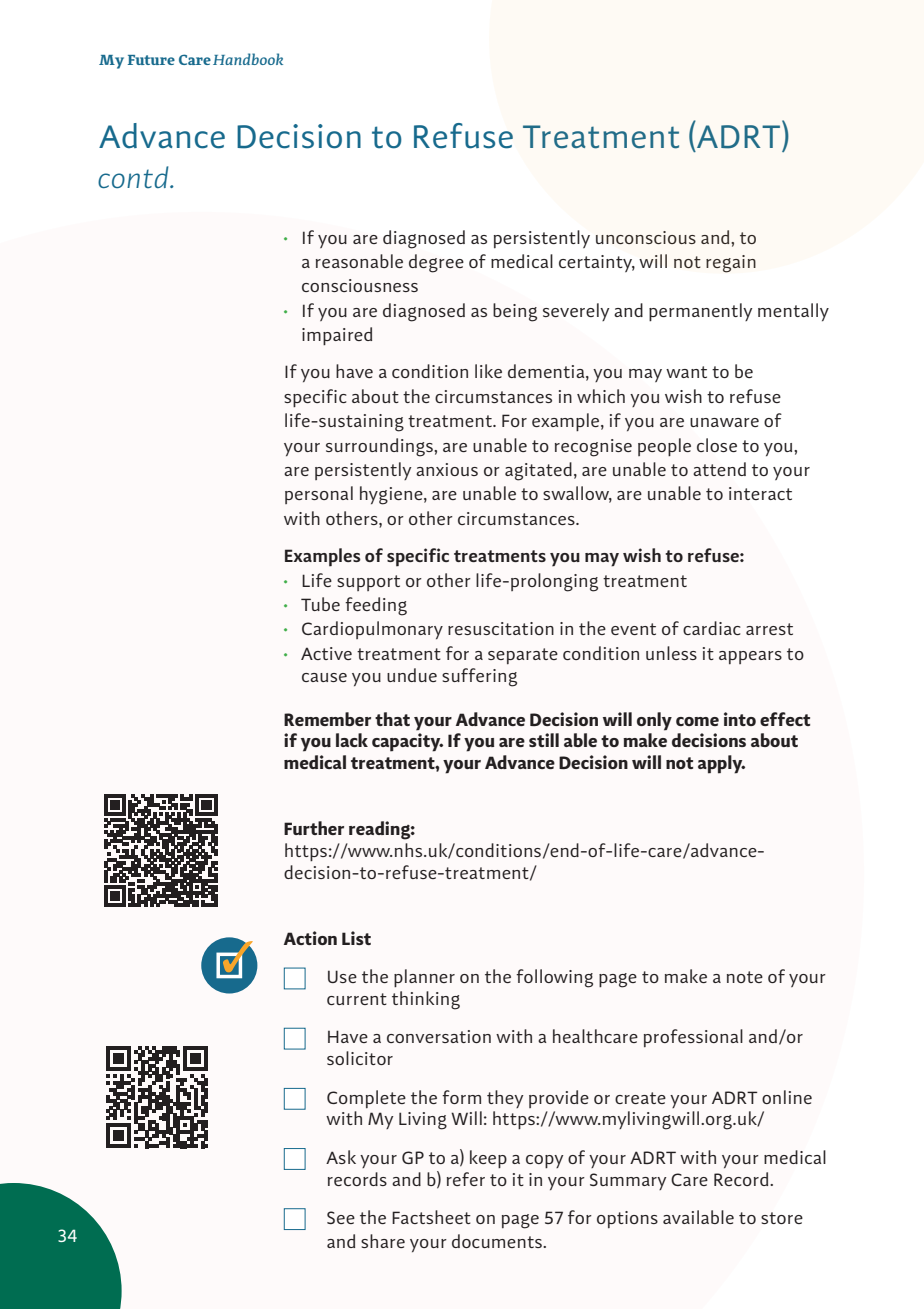 The width and height of the screenshot is (924, 1309). What do you see at coordinates (314, 828) in the screenshot?
I see `Further` at bounding box center [314, 828].
